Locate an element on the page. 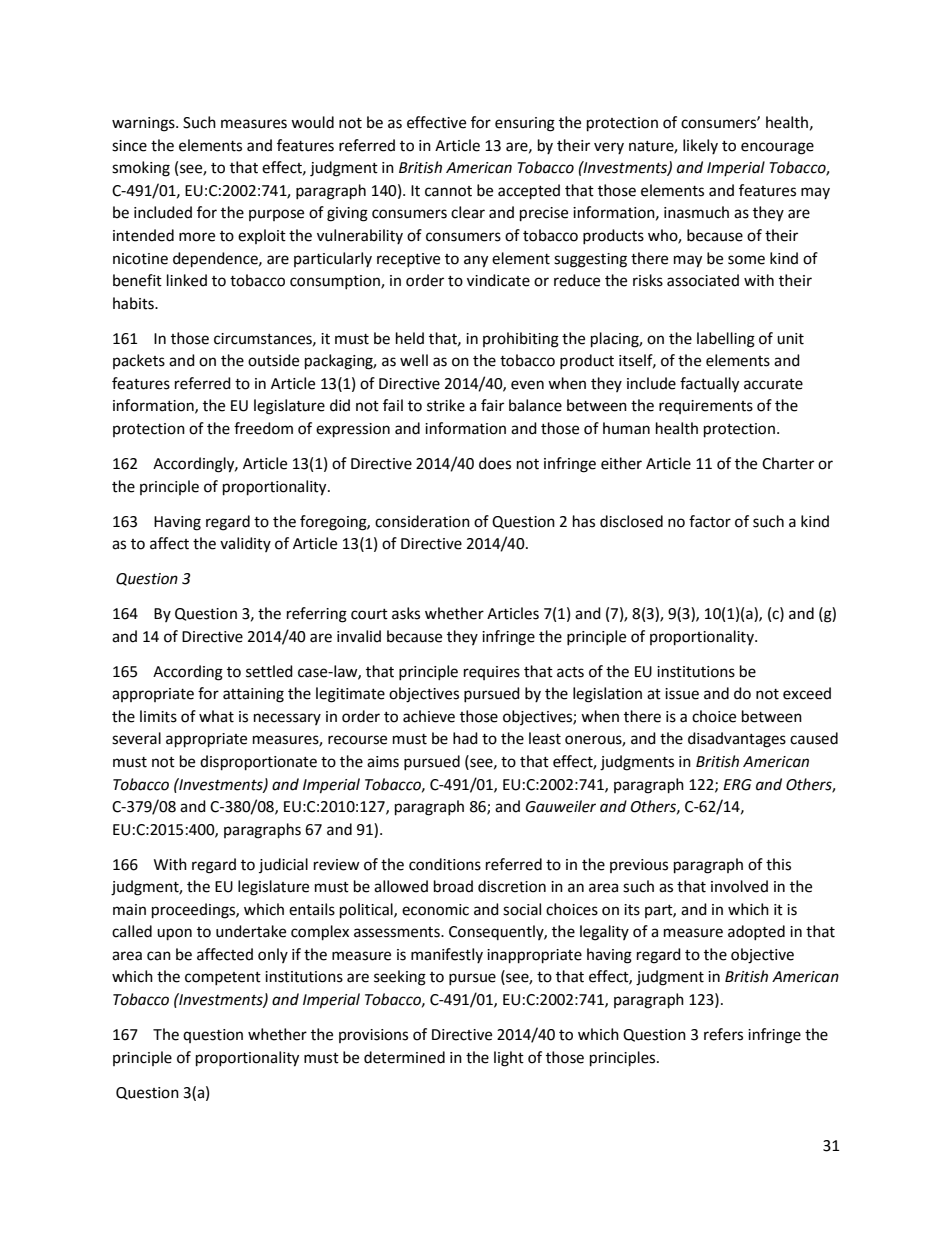 The image size is (952, 1233). validity is located at coordinates (245, 544).
